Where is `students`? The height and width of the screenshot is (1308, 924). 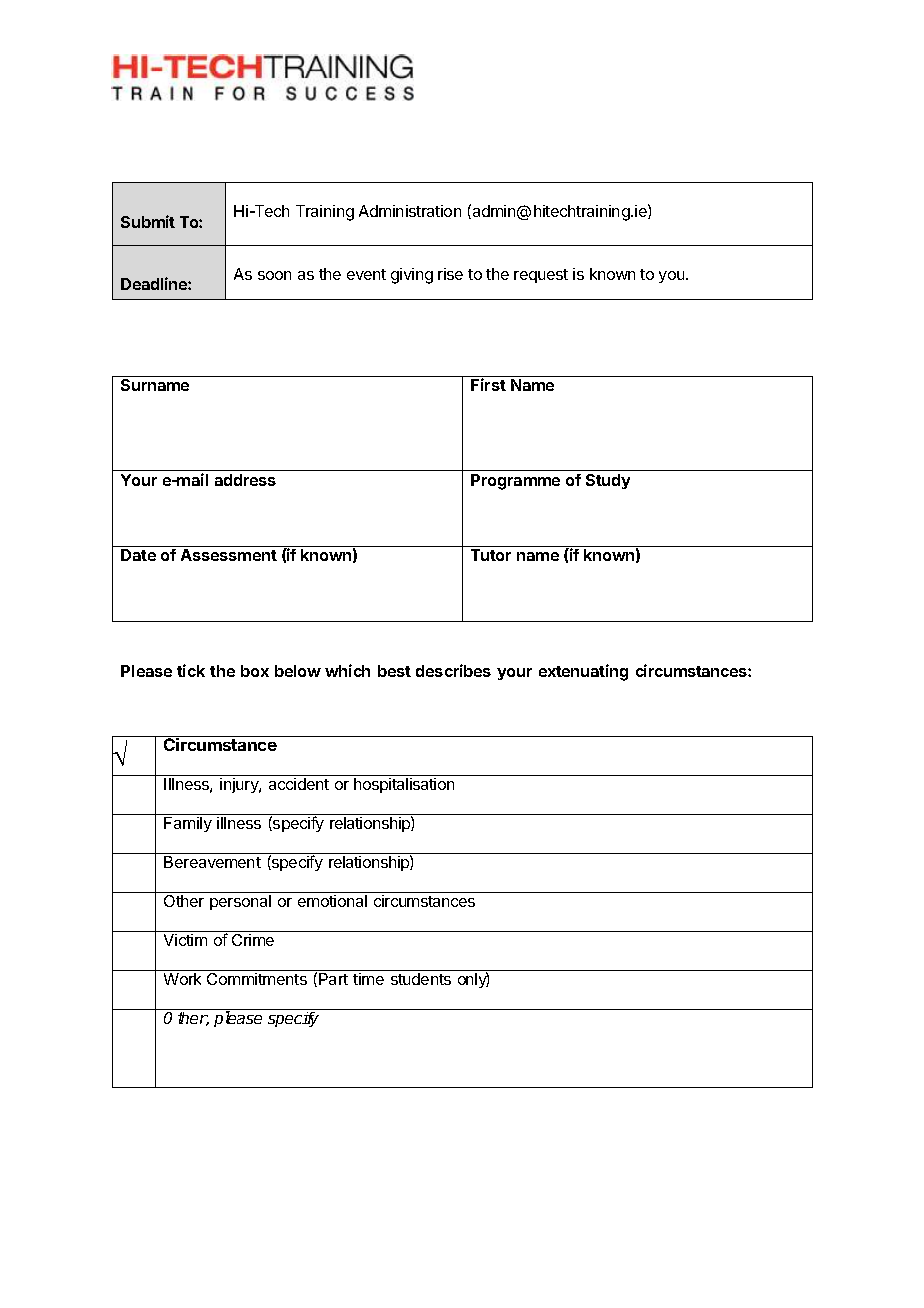 students is located at coordinates (421, 979).
